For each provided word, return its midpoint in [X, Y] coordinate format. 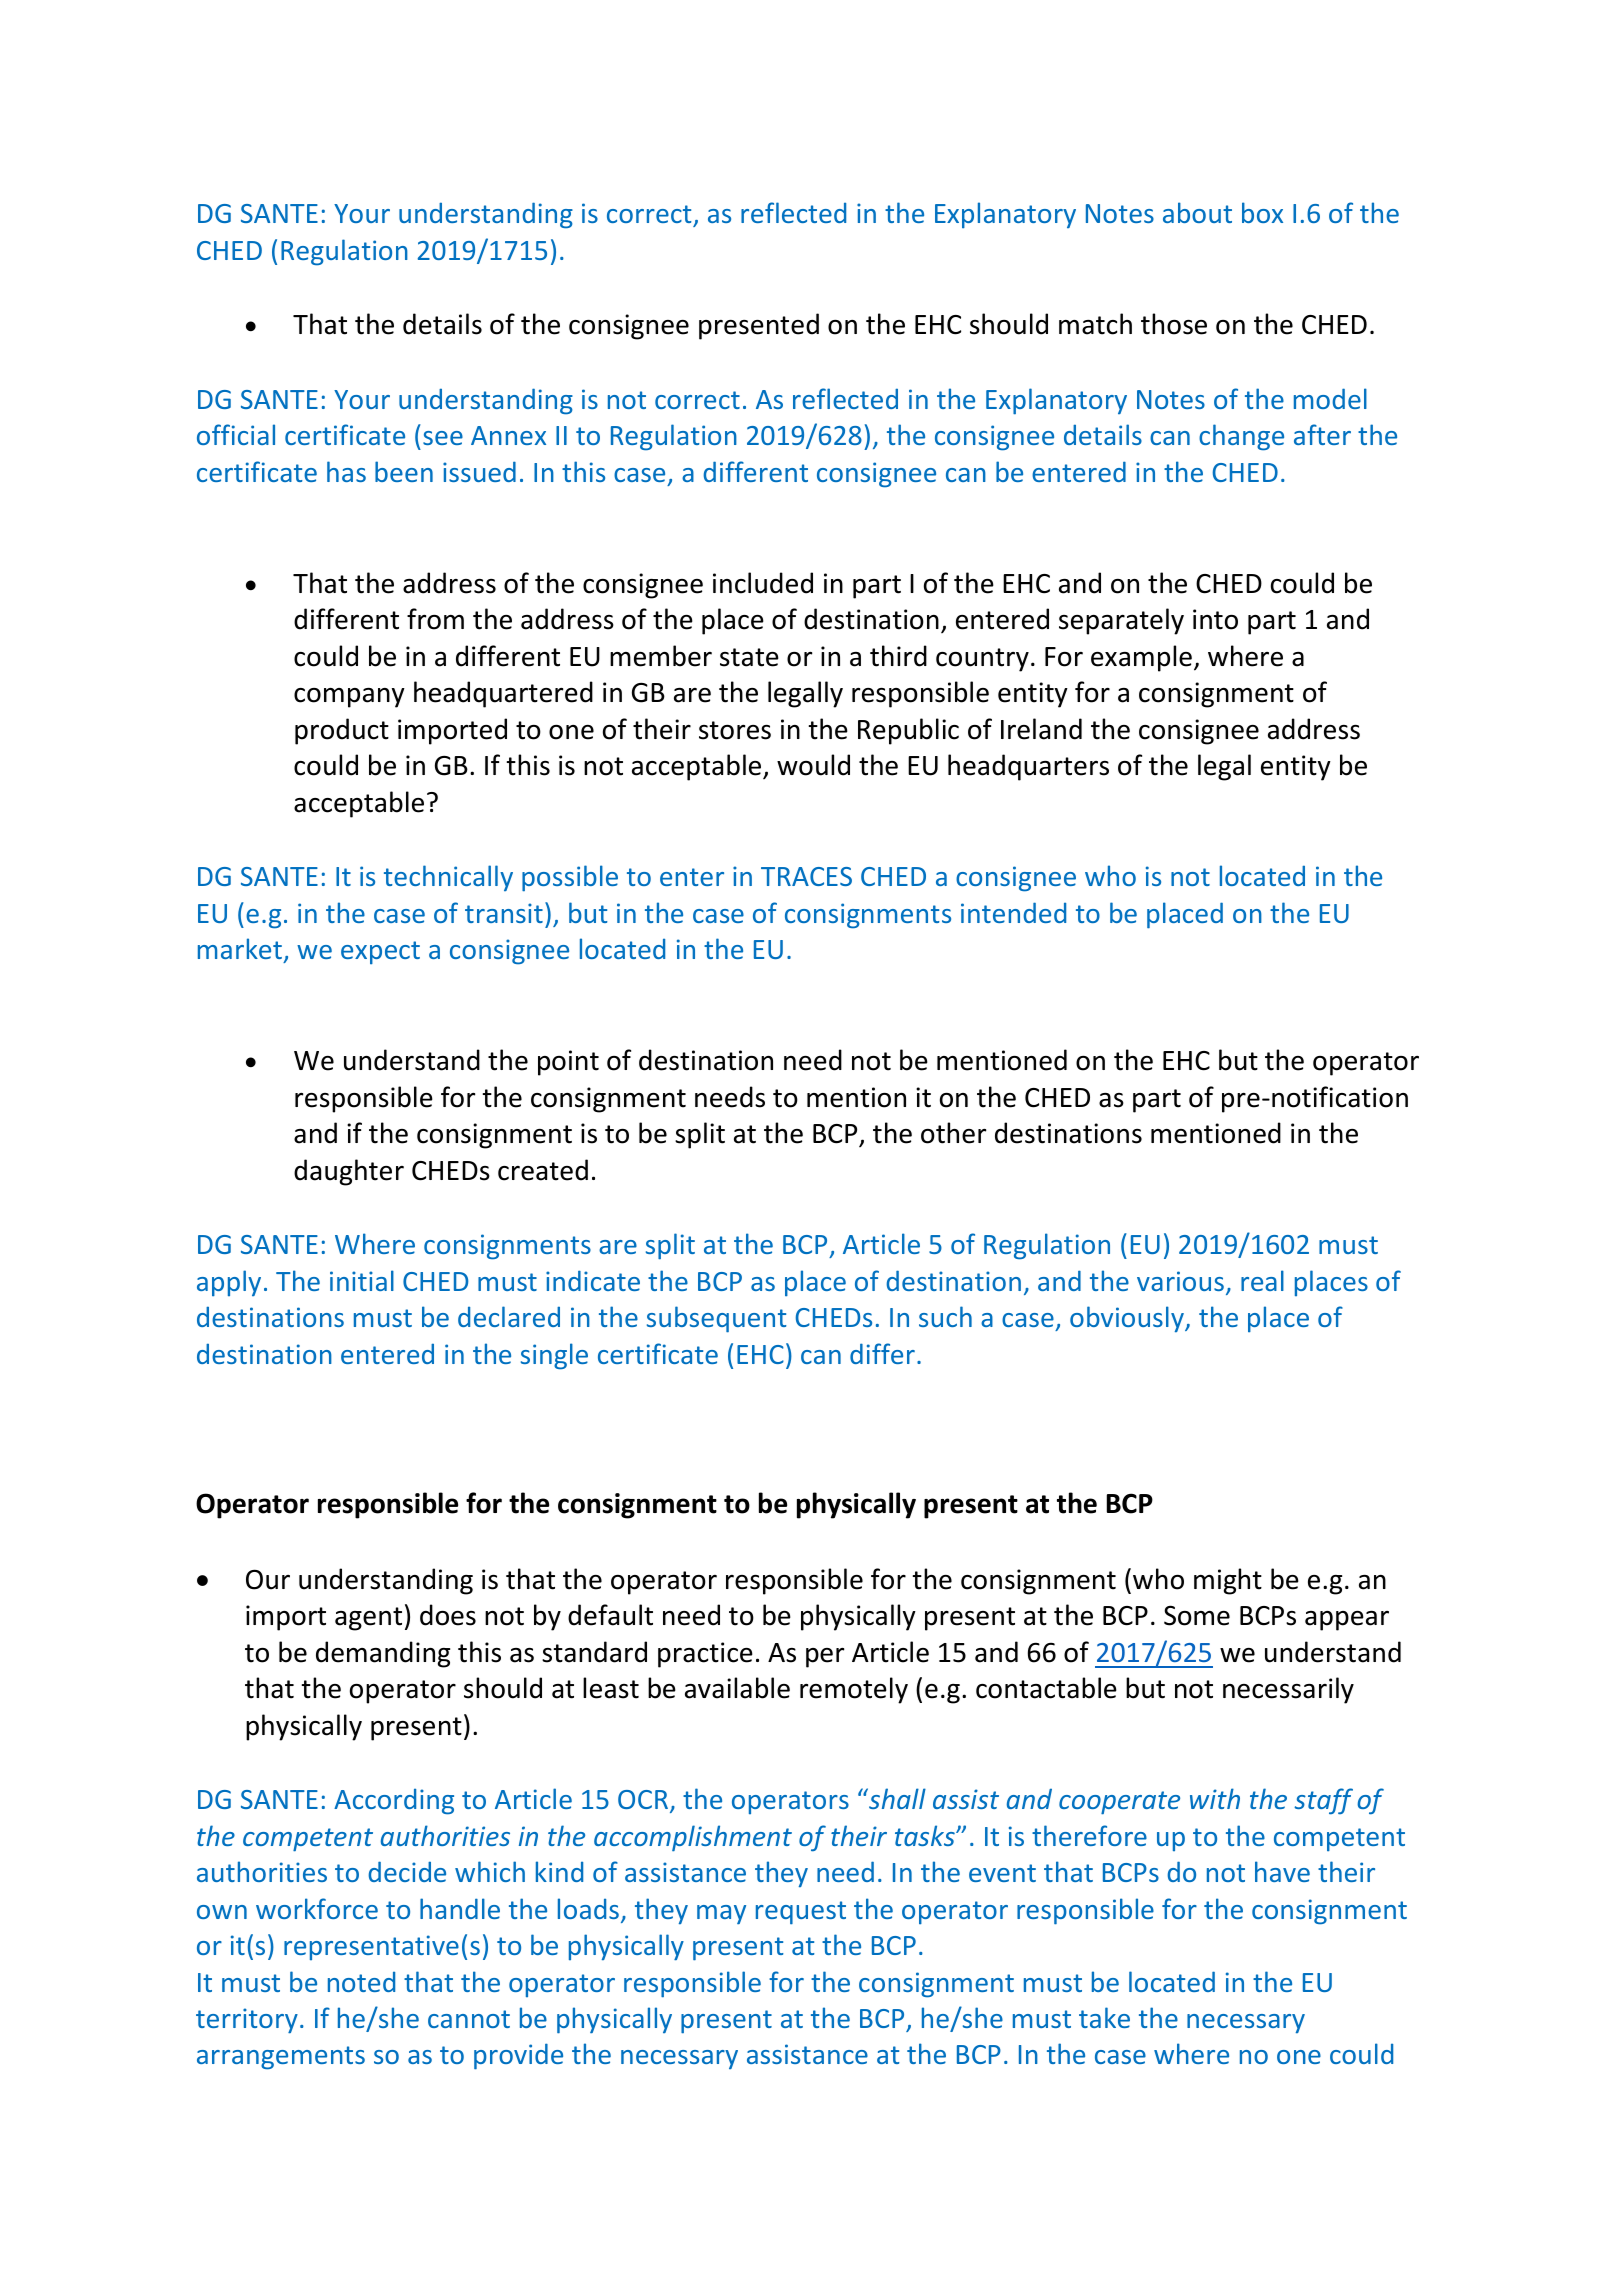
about [1197, 212]
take [1104, 2017]
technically [448, 878]
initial [362, 1280]
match [1095, 324]
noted [361, 1982]
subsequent [717, 1319]
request [801, 1913]
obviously [1128, 1319]
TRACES [806, 876]
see [443, 438]
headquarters [1028, 767]
